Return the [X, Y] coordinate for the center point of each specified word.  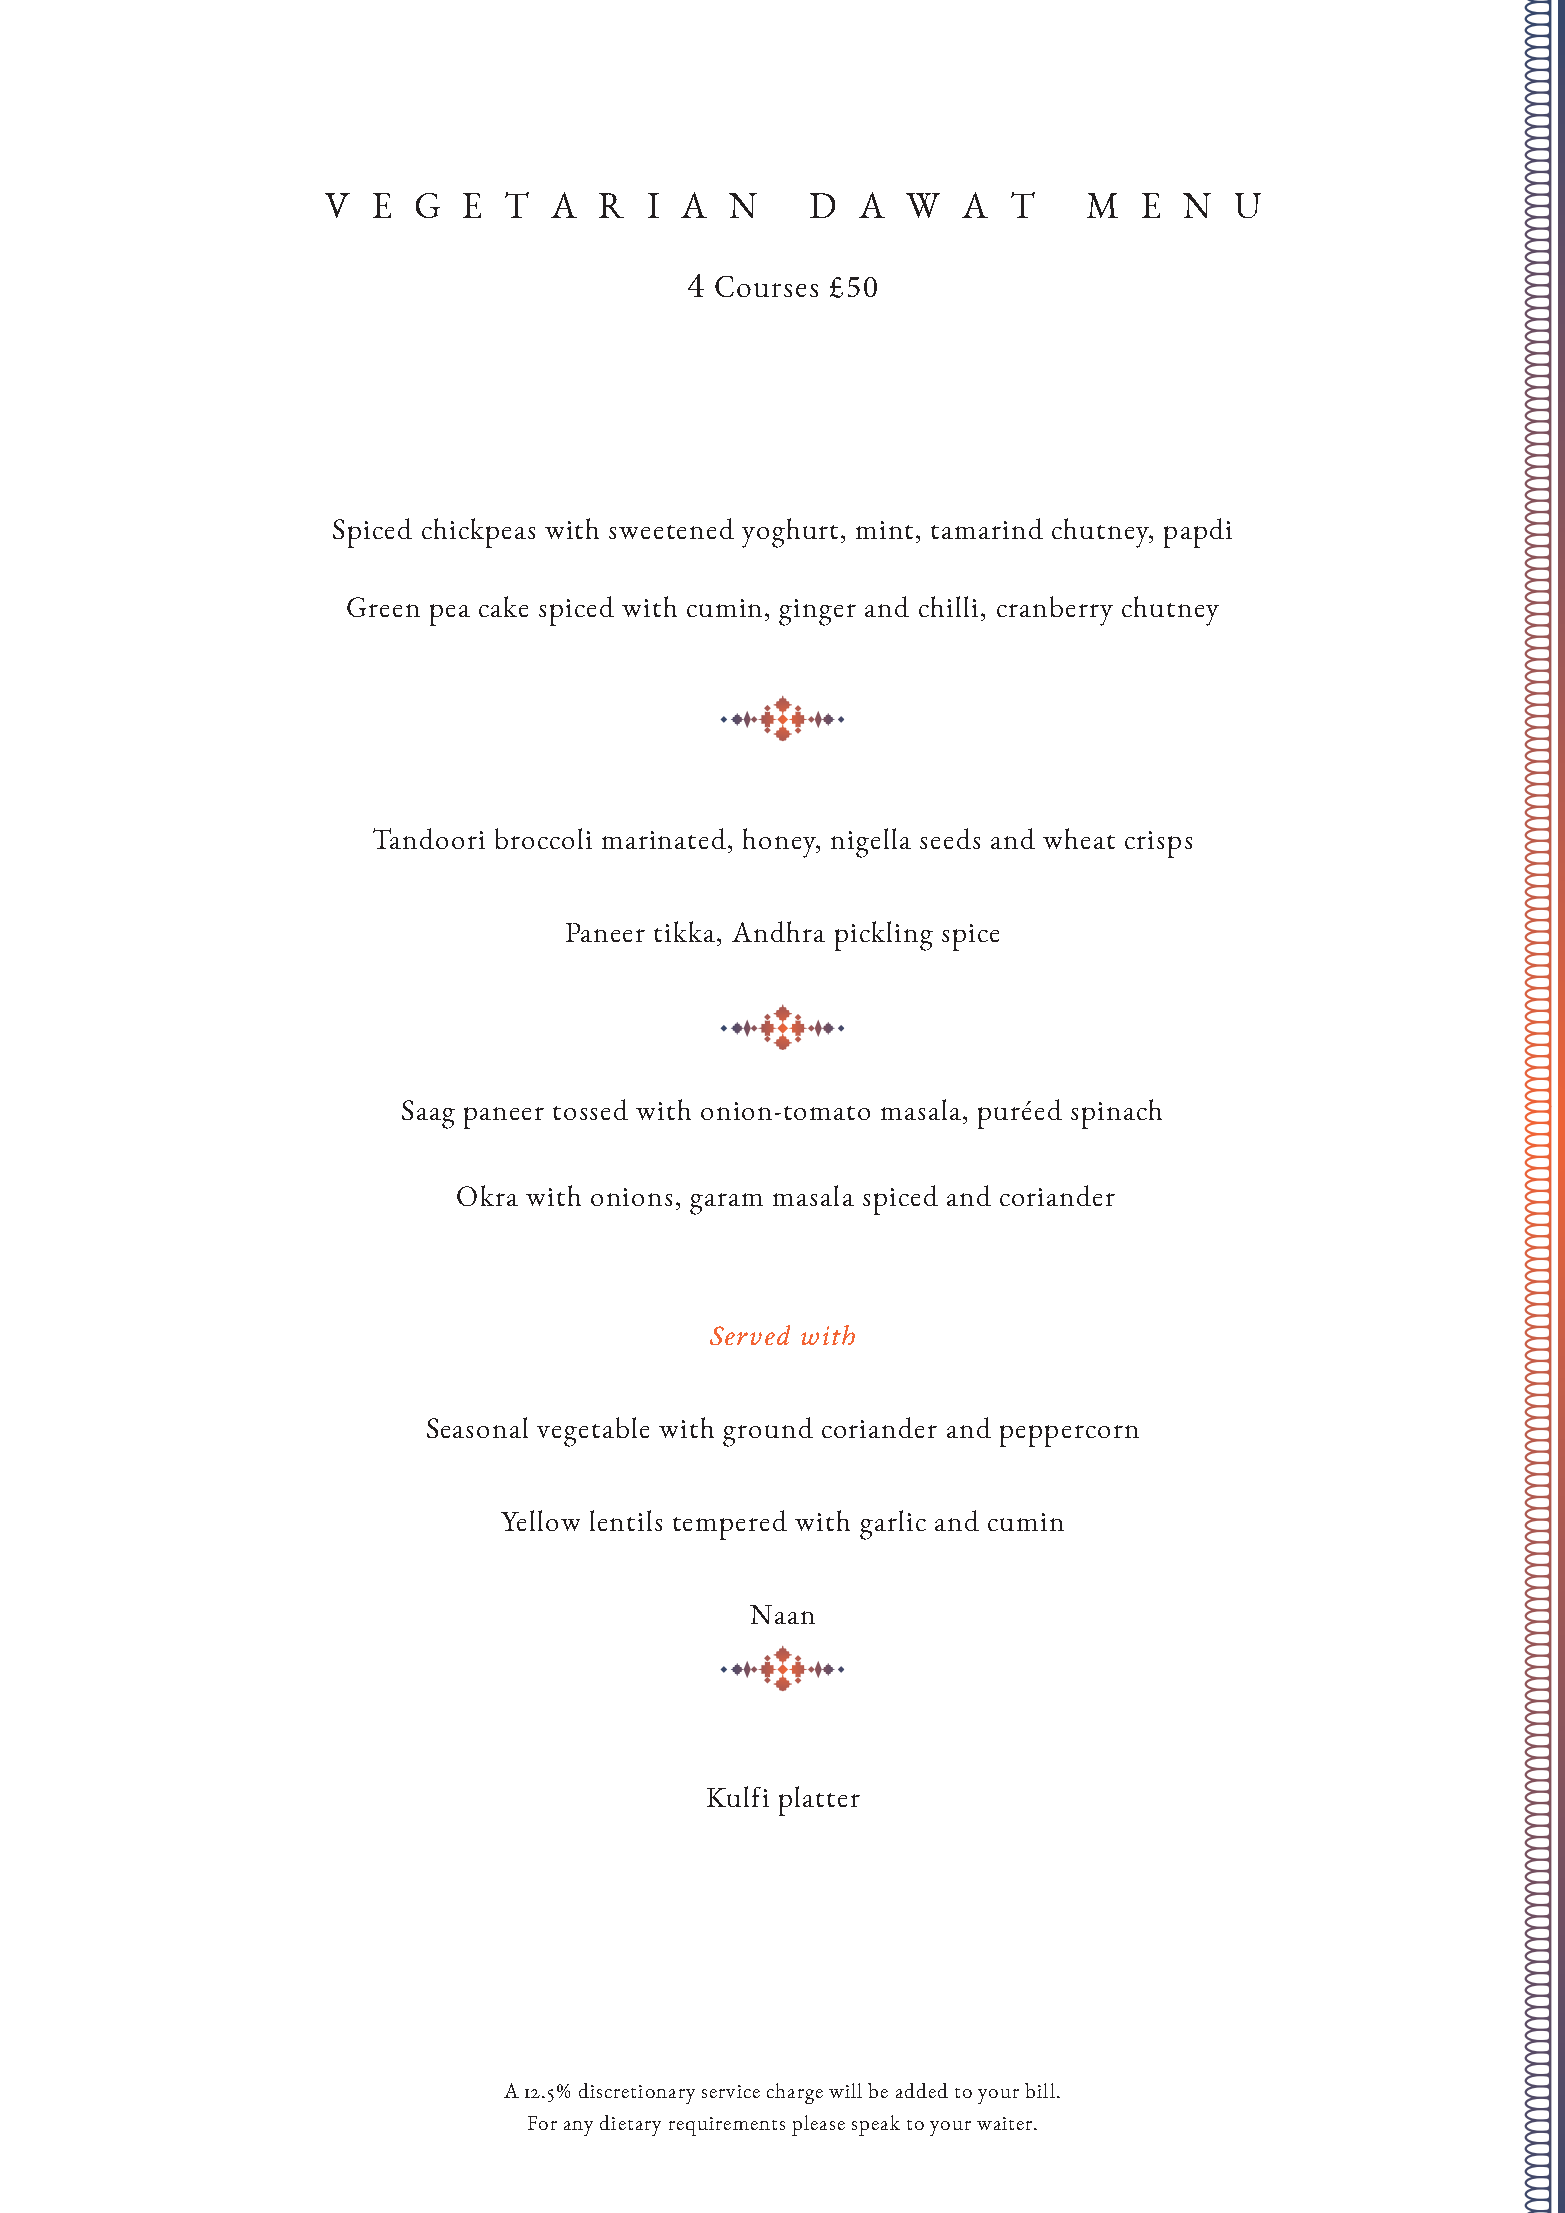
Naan [782, 1614]
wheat [1079, 838]
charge [795, 2093]
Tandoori [429, 838]
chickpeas [478, 533]
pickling [884, 936]
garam [726, 1204]
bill [1040, 2090]
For [542, 2123]
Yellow [540, 1520]
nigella [871, 843]
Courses [766, 286]
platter [819, 1801]
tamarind [987, 528]
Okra [487, 1195]
